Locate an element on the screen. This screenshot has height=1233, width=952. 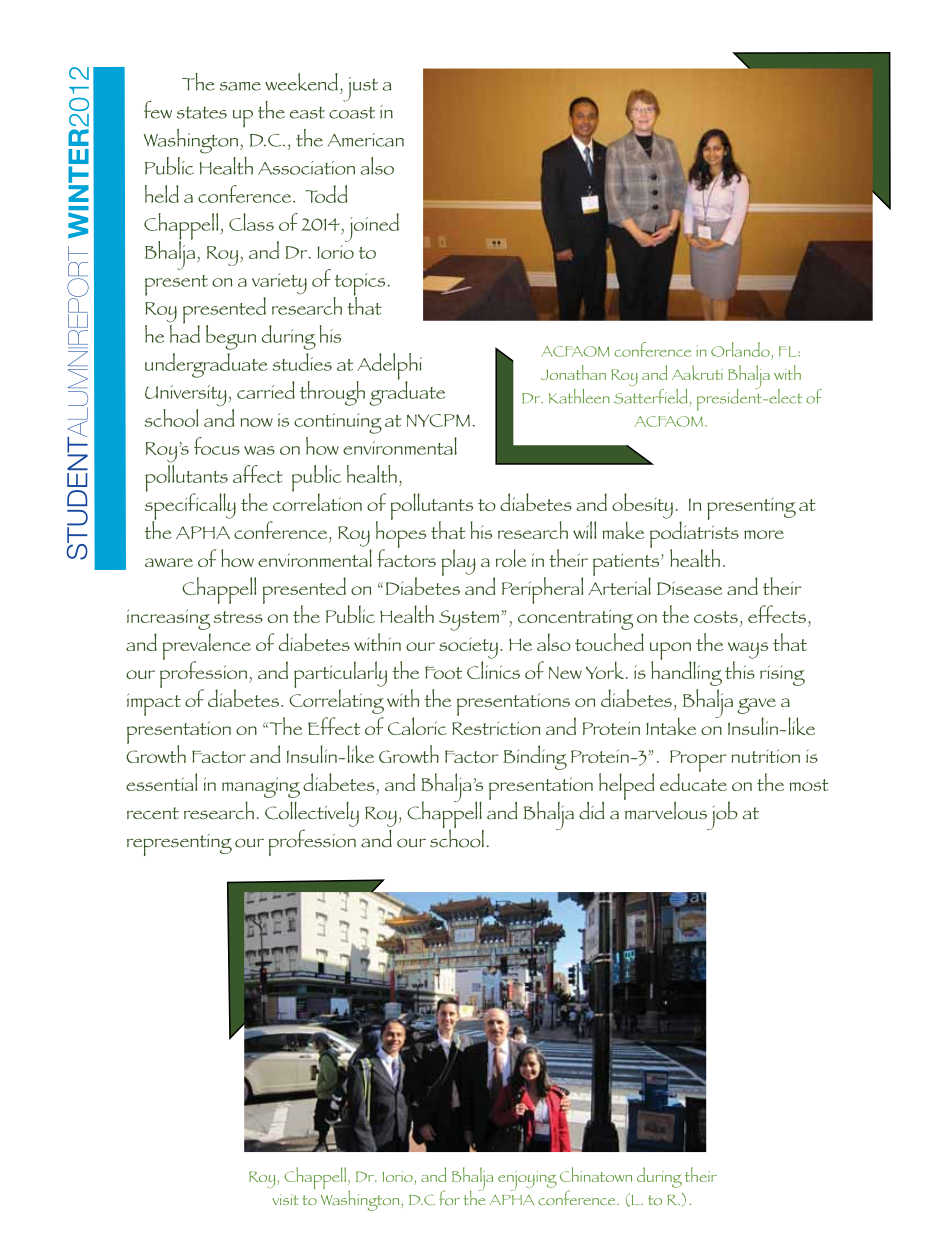
for is located at coordinates (449, 1197).
